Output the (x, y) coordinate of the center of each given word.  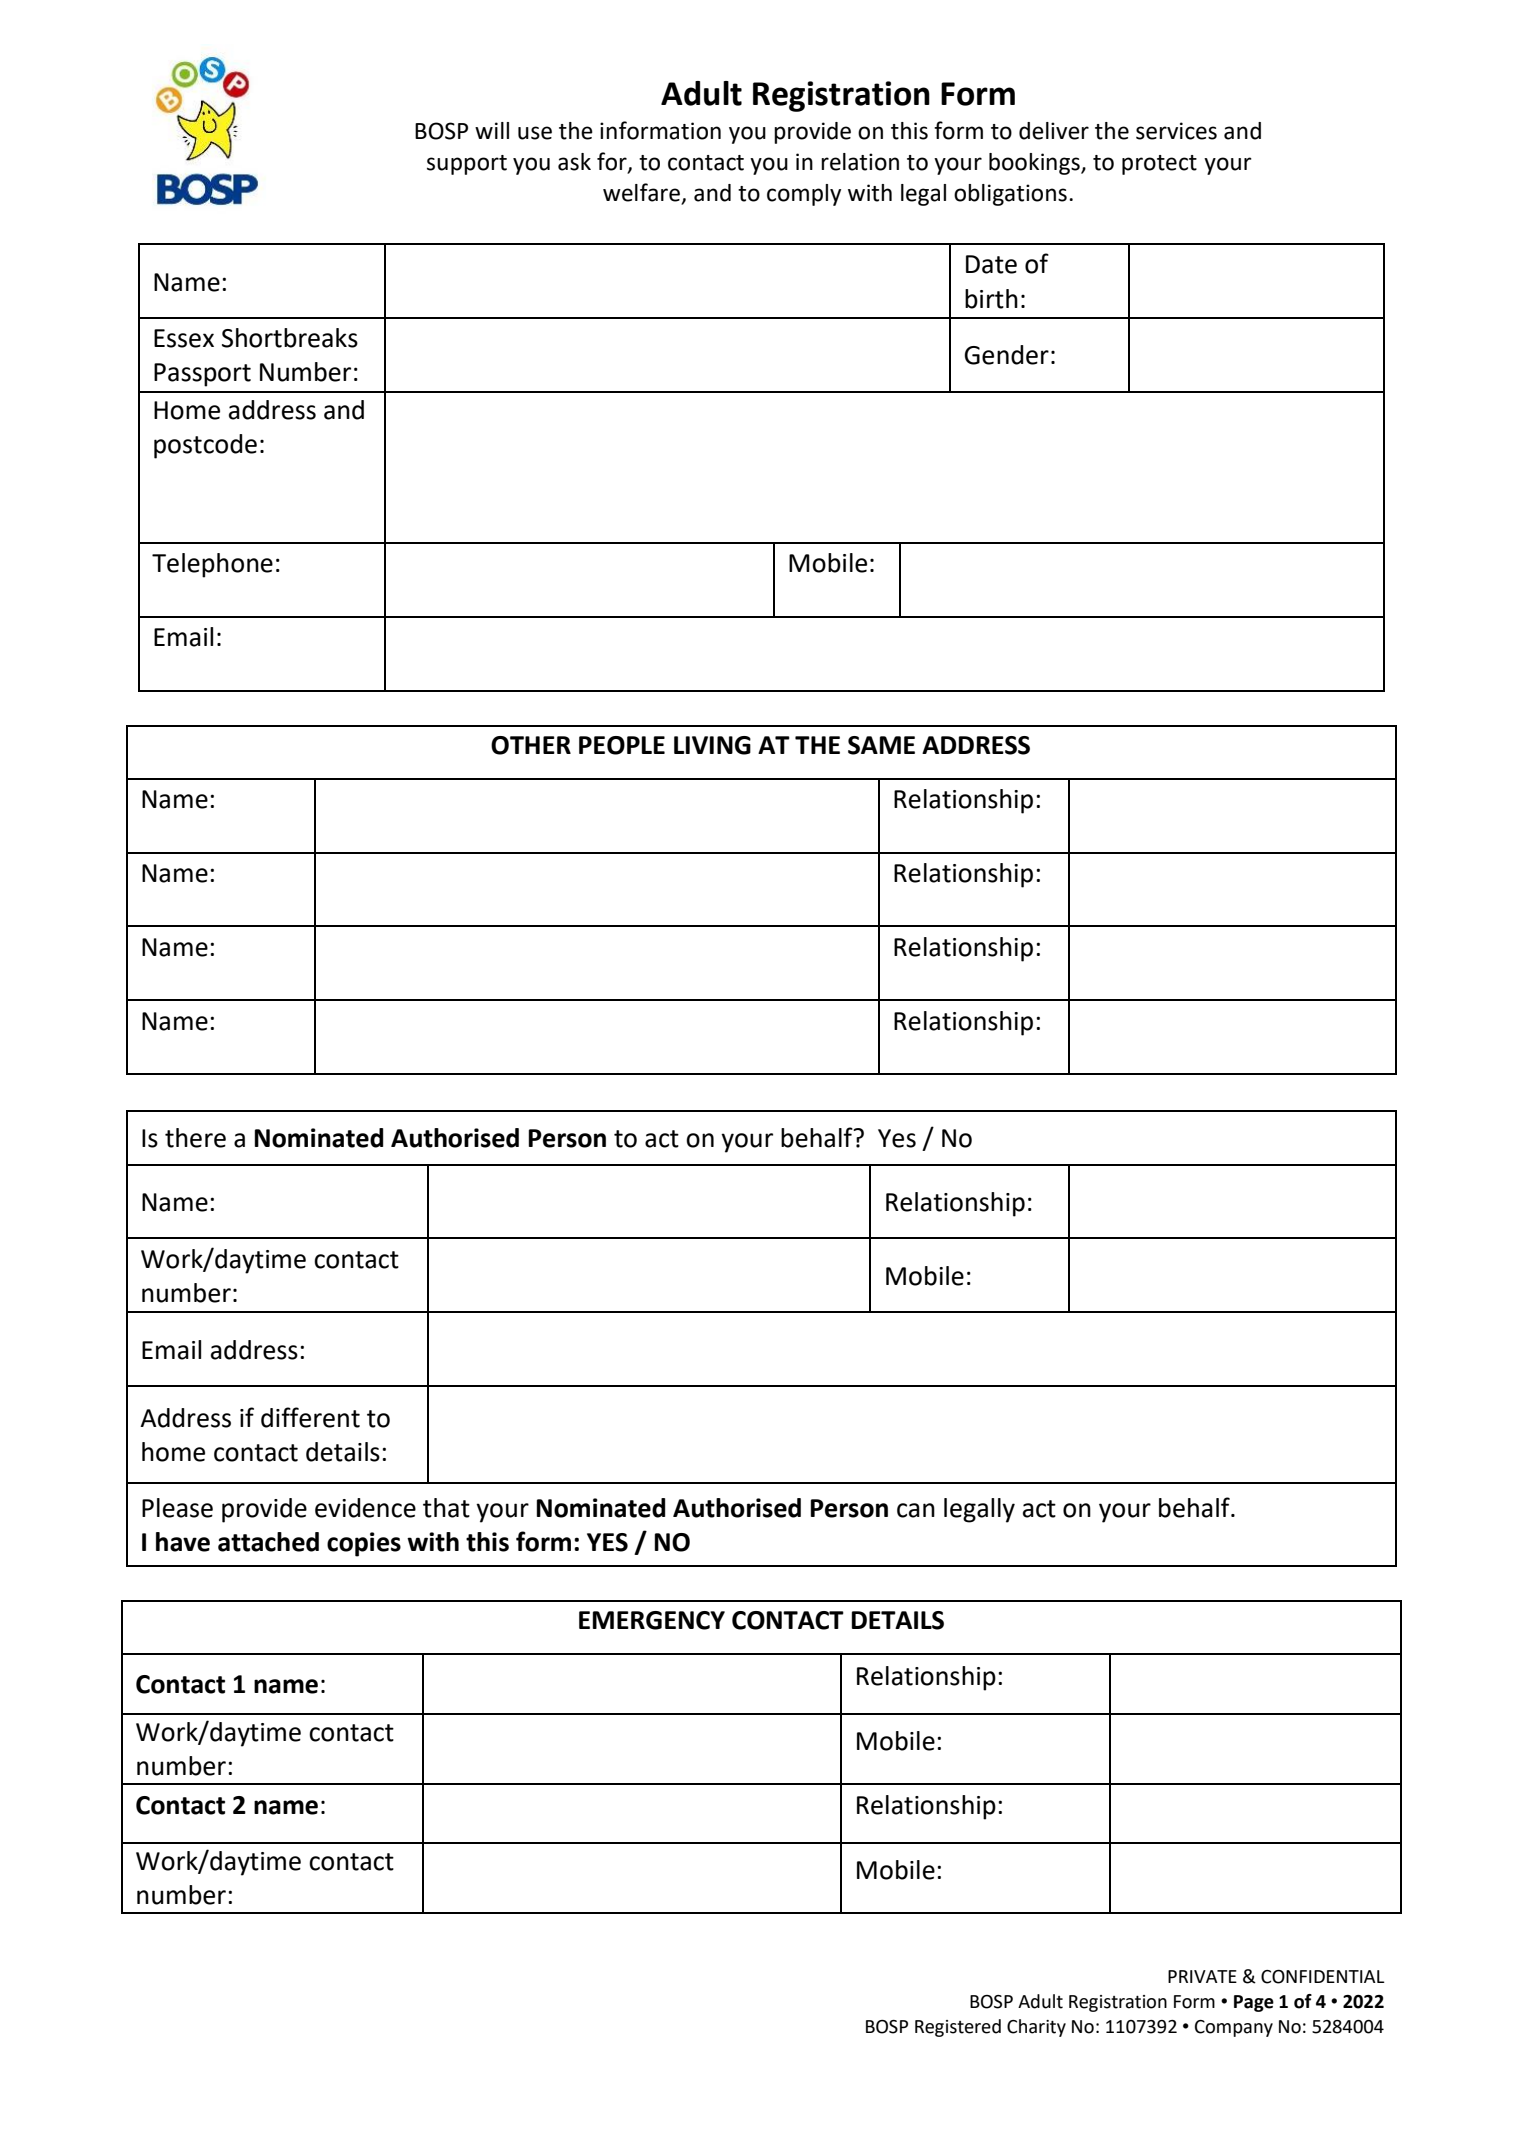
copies (364, 1544)
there (195, 1138)
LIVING (712, 745)
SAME (881, 745)
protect (1159, 165)
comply (804, 195)
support (467, 165)
